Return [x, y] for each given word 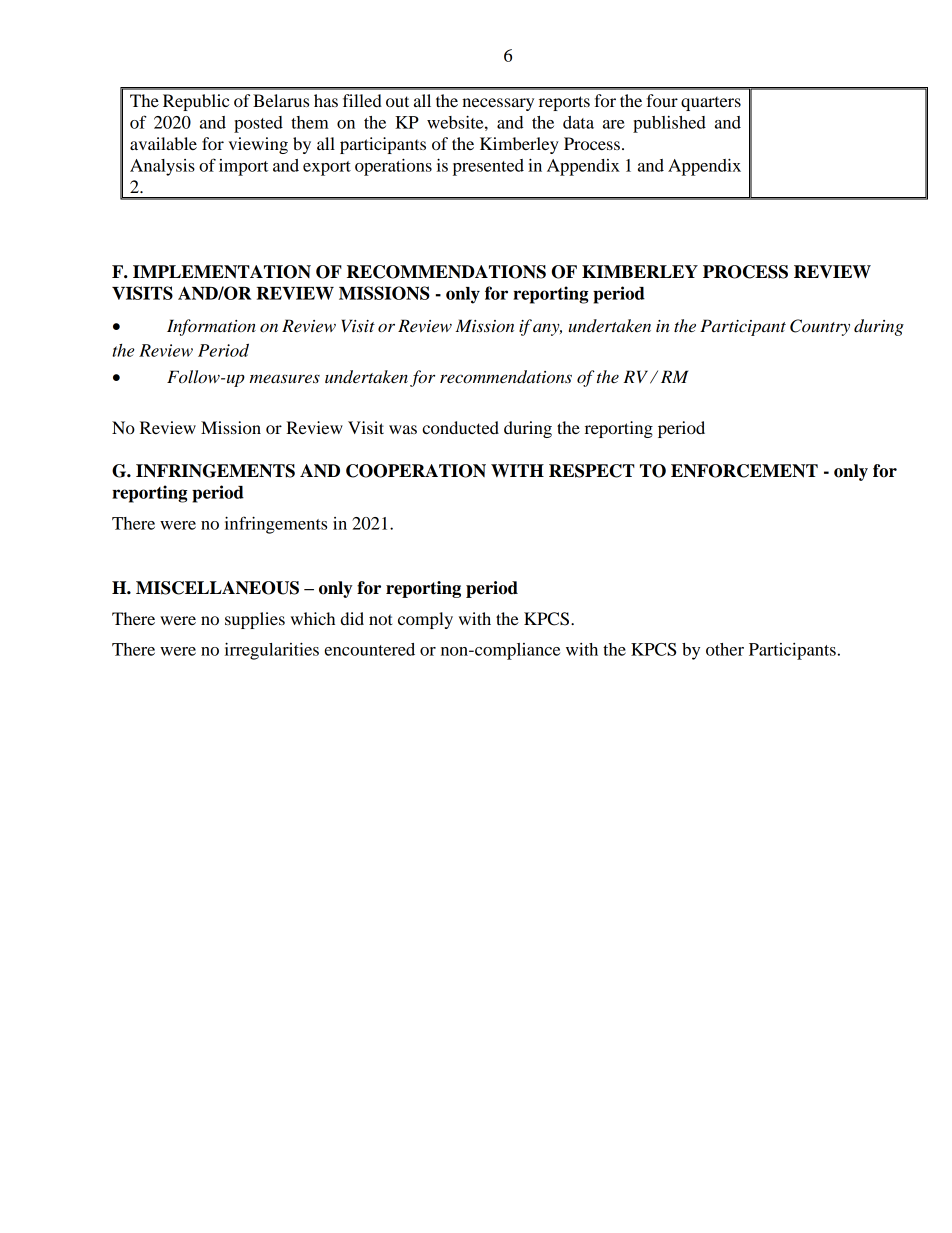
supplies [255, 620]
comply [425, 620]
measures [285, 379]
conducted [460, 427]
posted [258, 124]
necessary [498, 104]
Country [820, 327]
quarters [711, 104]
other [725, 649]
